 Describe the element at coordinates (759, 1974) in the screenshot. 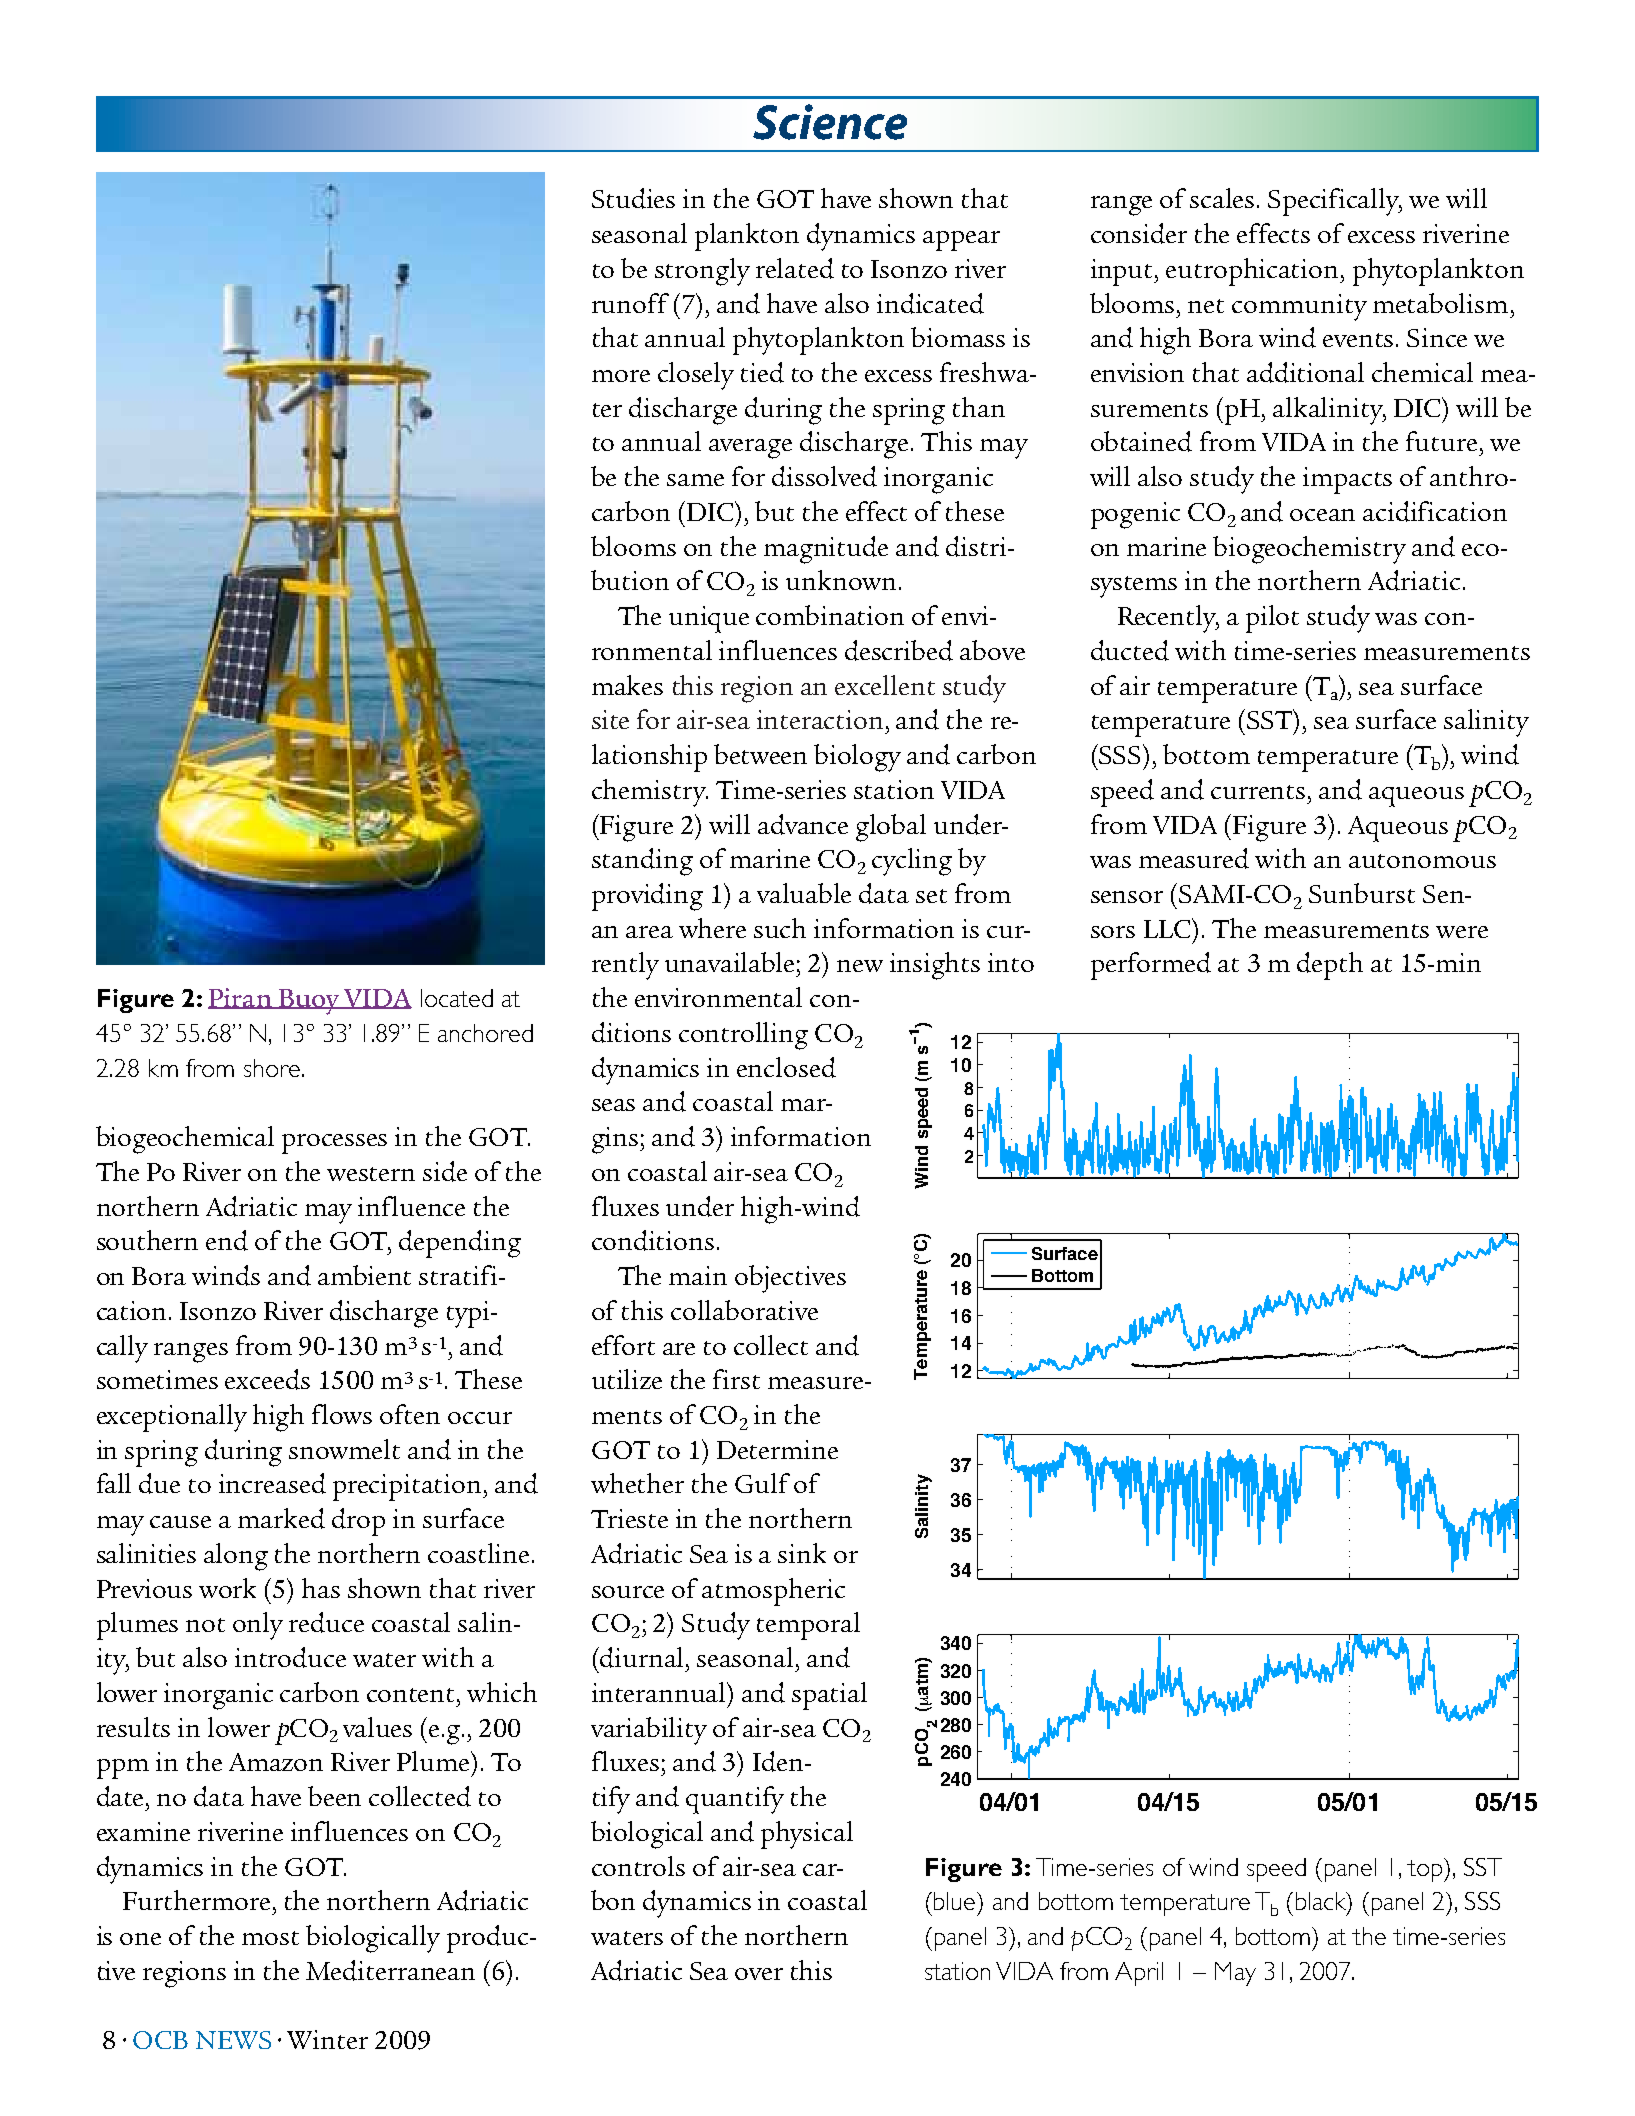

I see `over` at that location.
